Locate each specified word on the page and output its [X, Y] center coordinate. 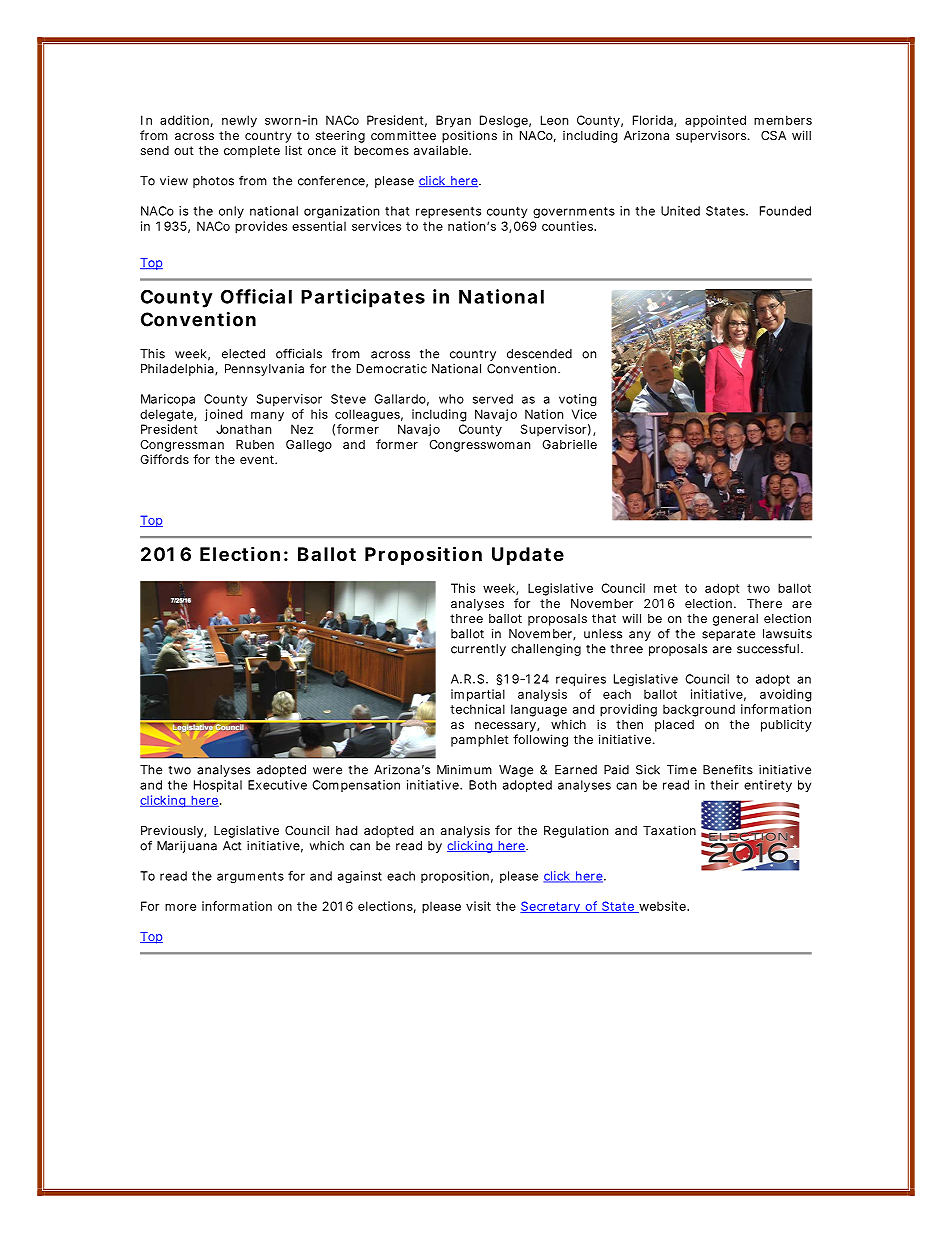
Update [528, 556]
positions [469, 136]
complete [252, 152]
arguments [250, 877]
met [665, 588]
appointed [715, 121]
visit [478, 906]
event [258, 459]
